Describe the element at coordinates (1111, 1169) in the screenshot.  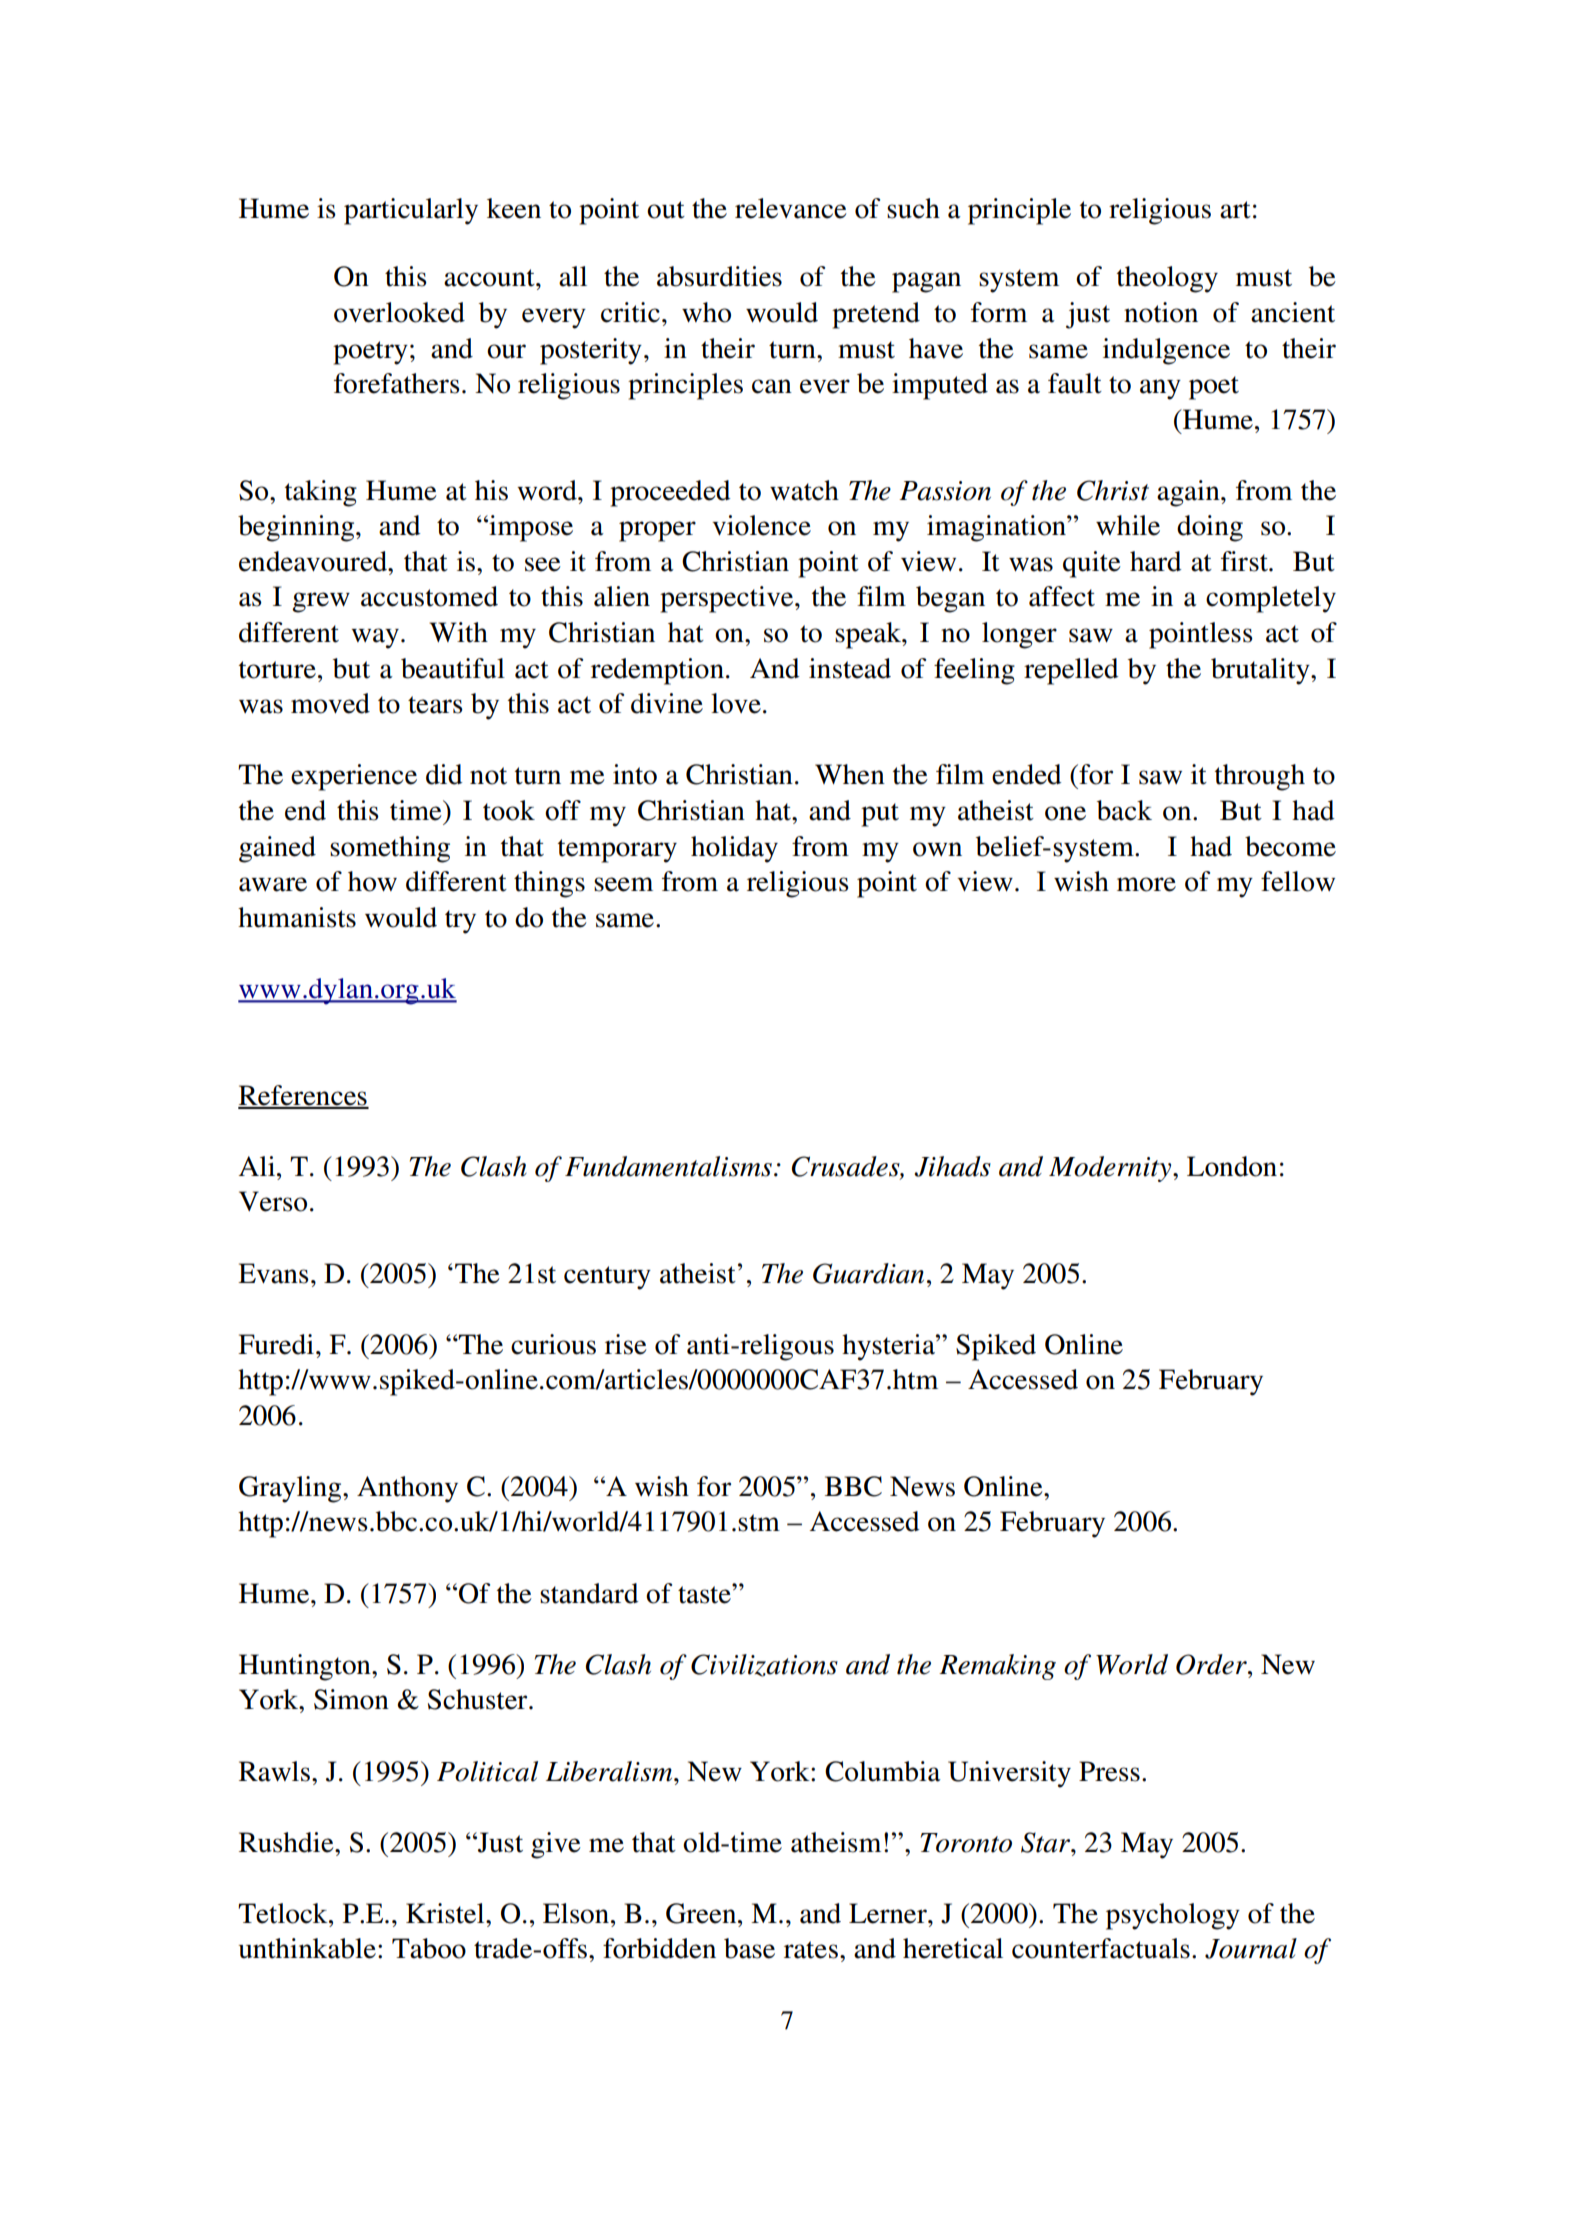
I see `Modernity` at that location.
